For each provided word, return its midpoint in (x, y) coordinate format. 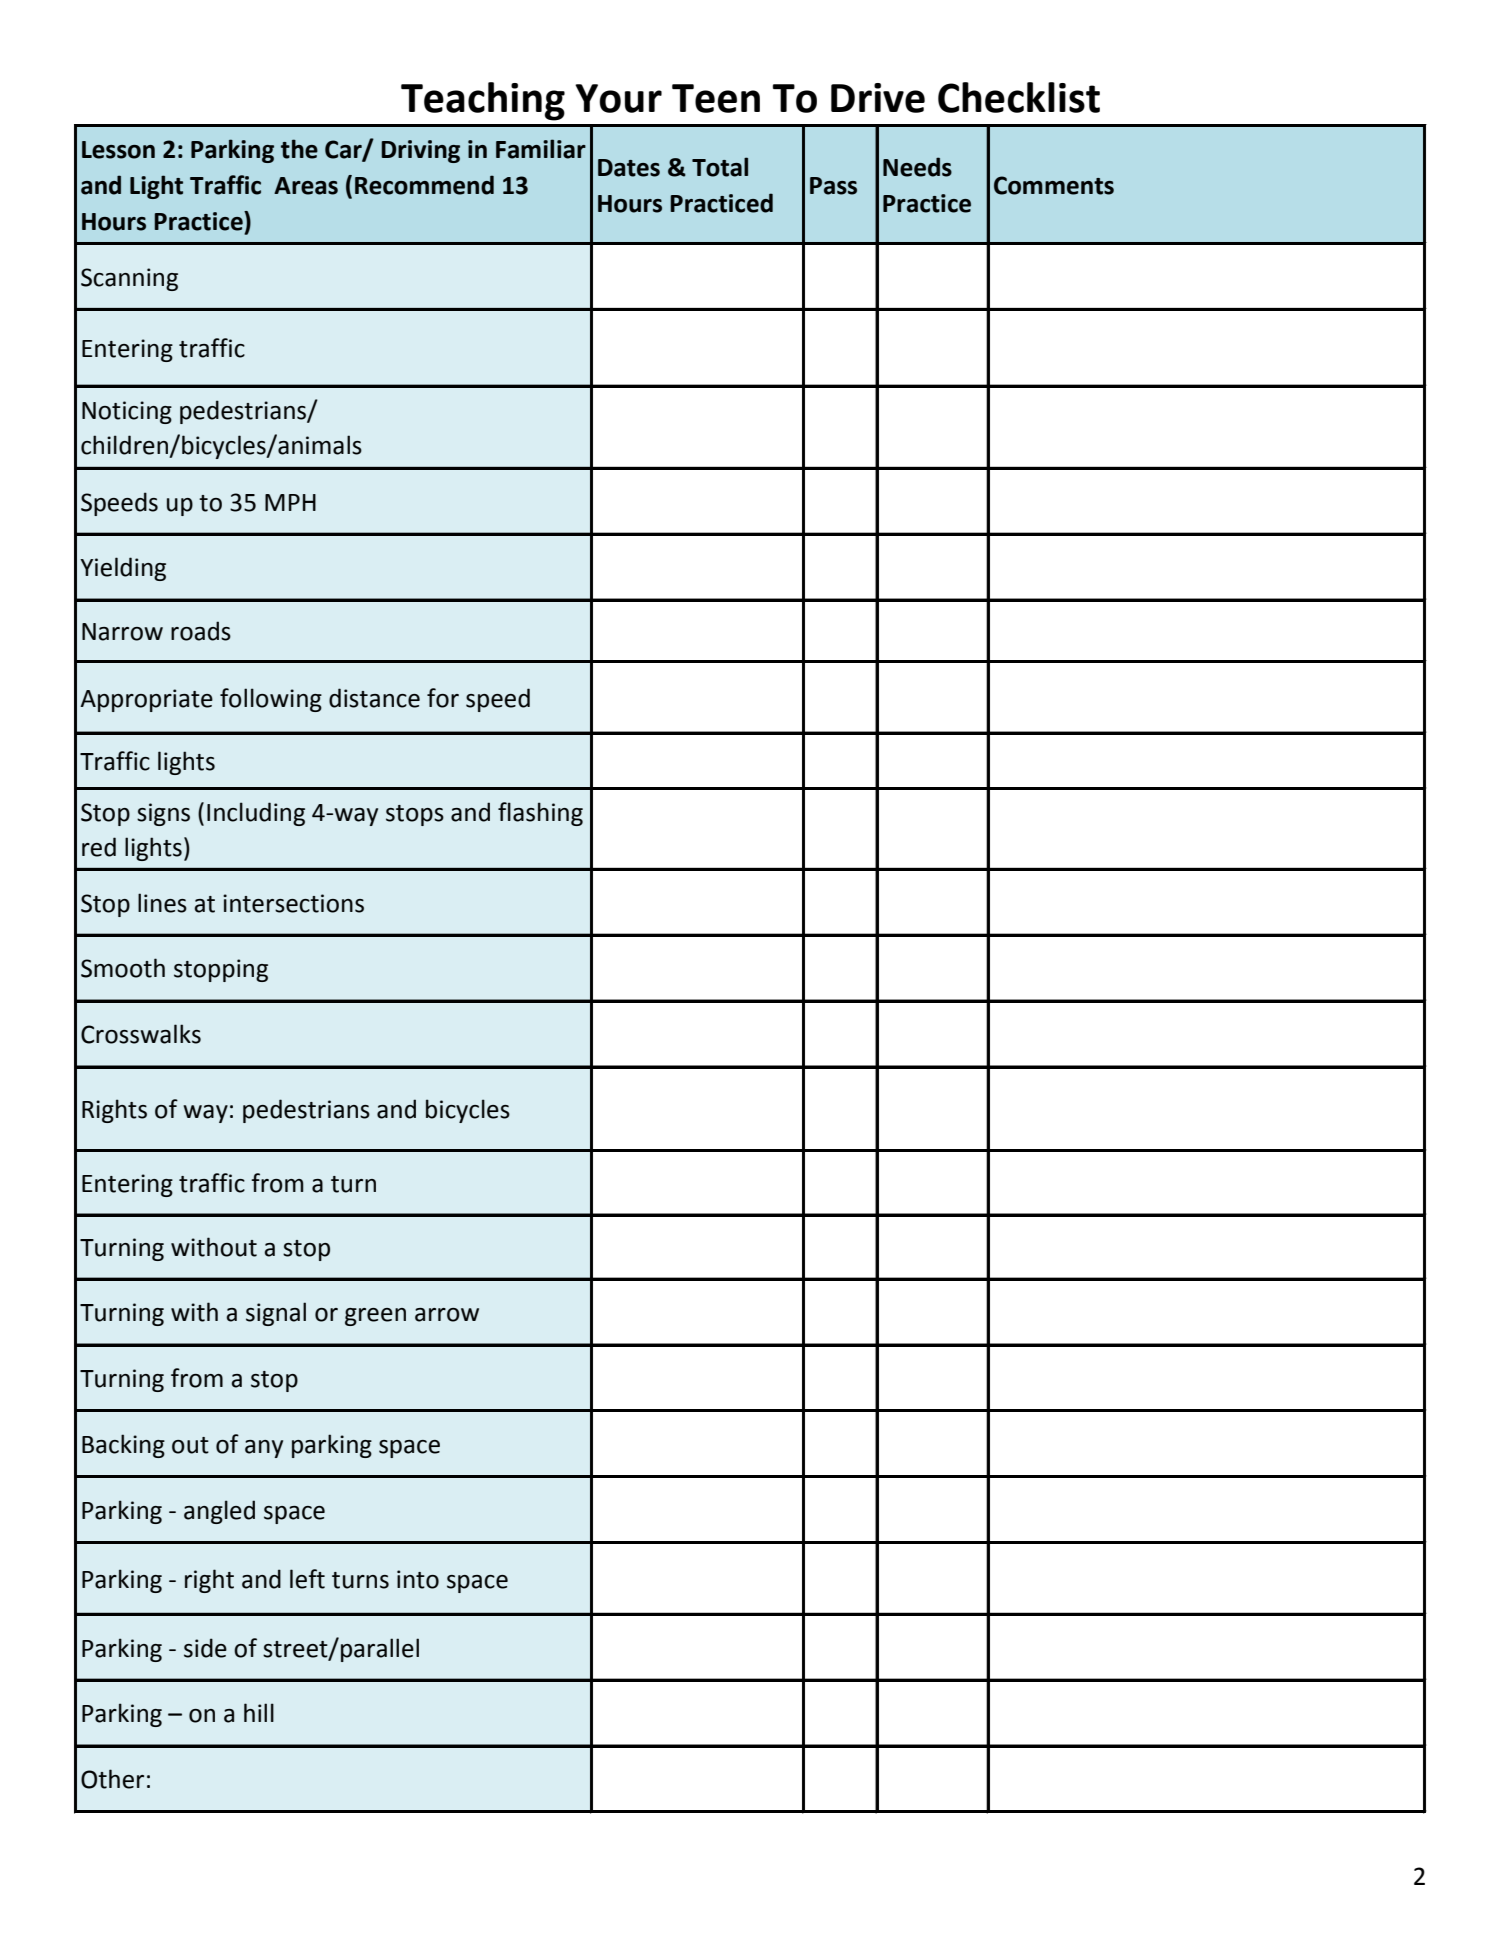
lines (162, 903)
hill (259, 1712)
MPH (290, 502)
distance (374, 698)
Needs (917, 167)
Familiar (541, 149)
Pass (833, 186)
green (375, 1317)
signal (276, 1314)
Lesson (118, 150)
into (418, 1579)
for (443, 698)
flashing (540, 814)
